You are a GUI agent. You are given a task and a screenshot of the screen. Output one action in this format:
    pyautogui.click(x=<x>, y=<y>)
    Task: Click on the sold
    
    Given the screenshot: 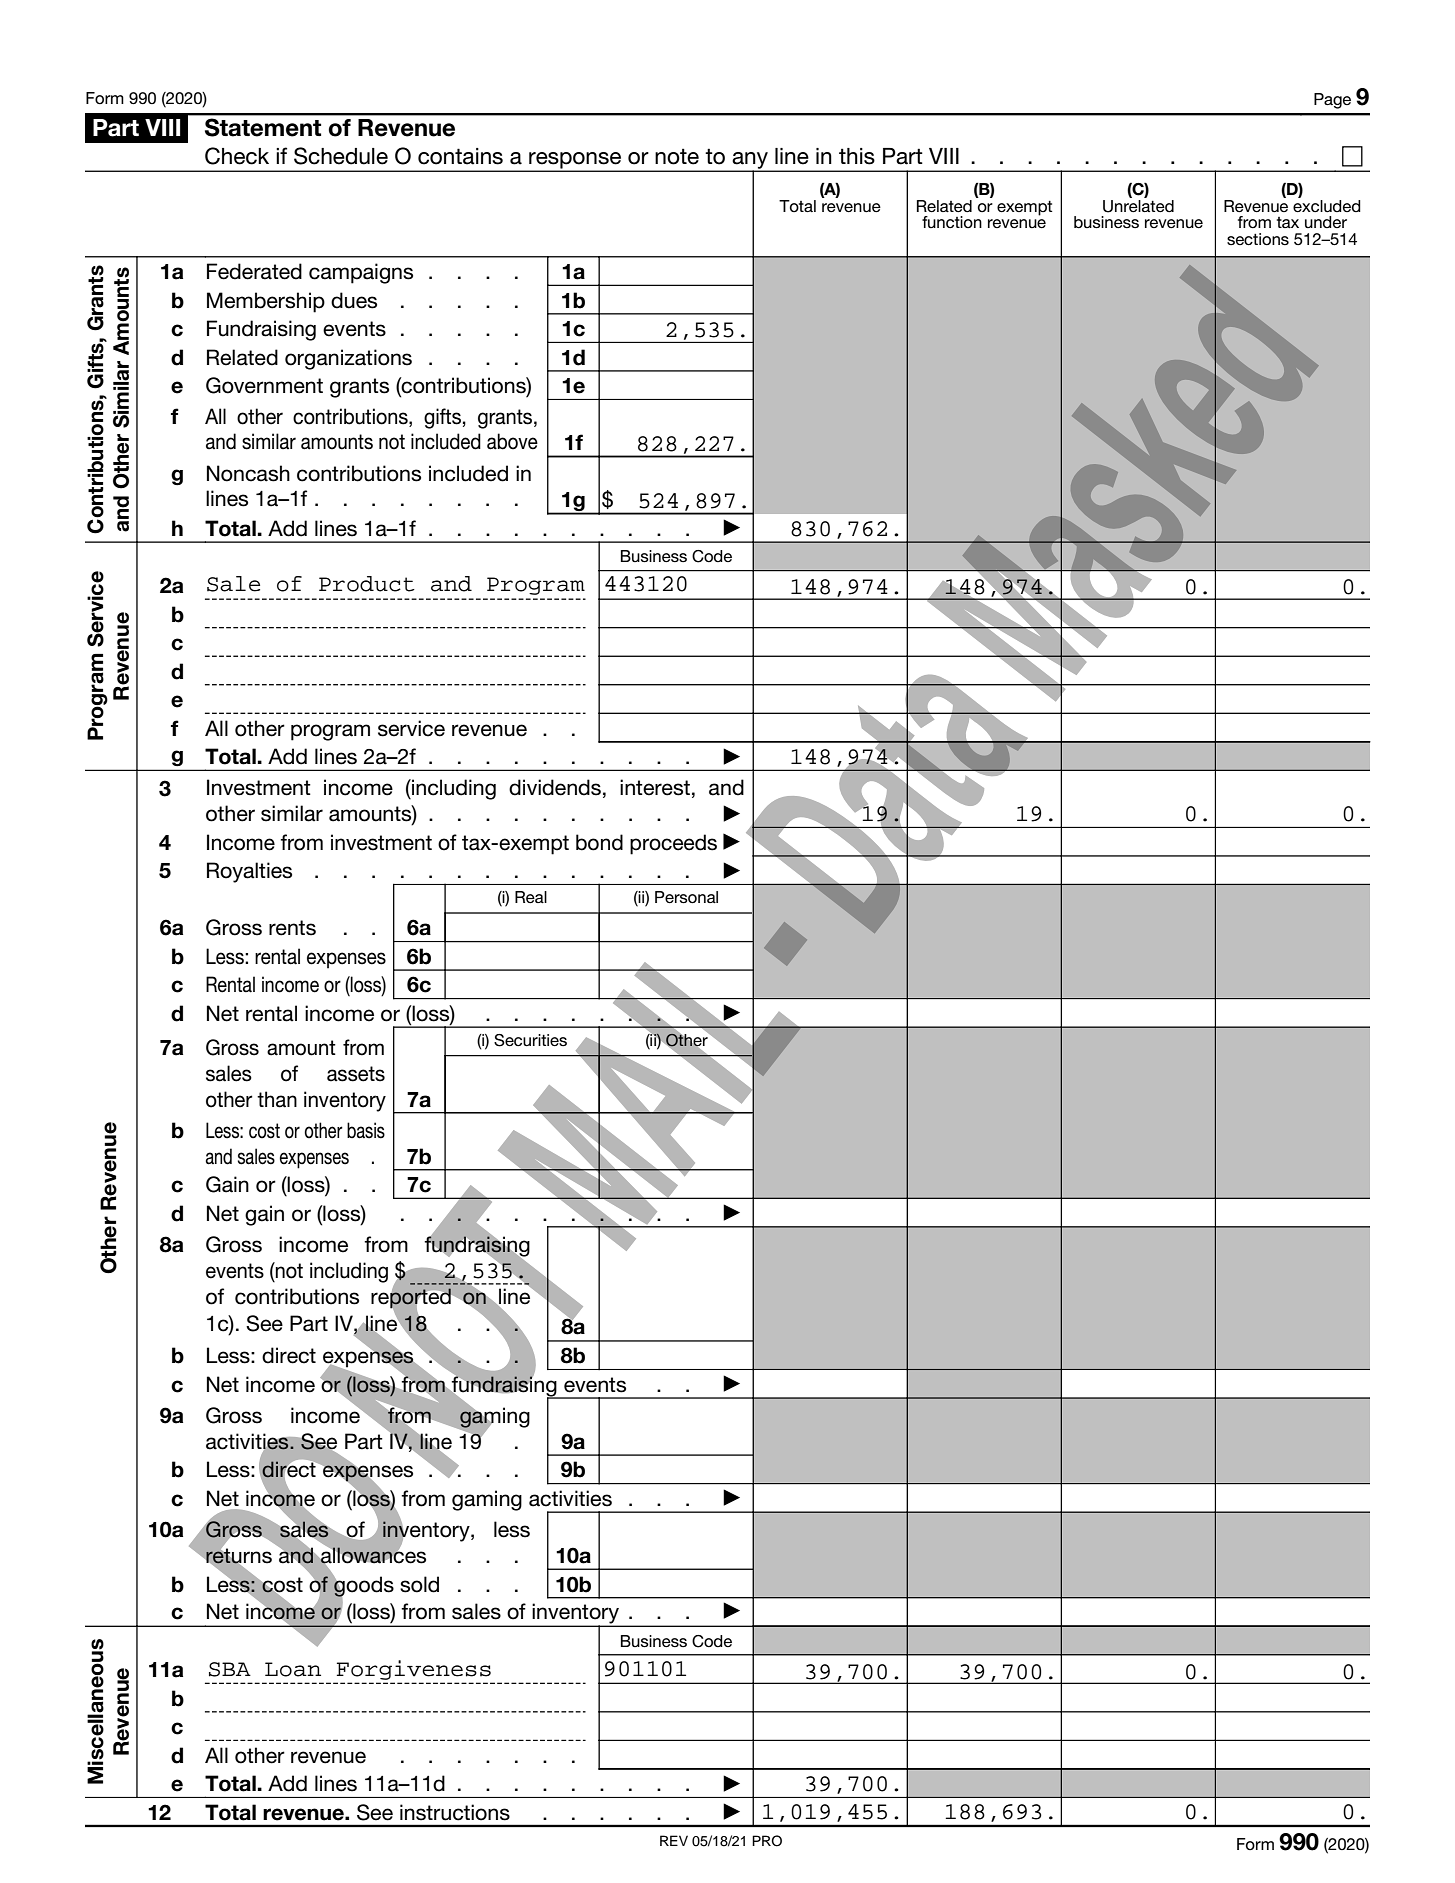 What is the action you would take?
    pyautogui.click(x=419, y=1584)
